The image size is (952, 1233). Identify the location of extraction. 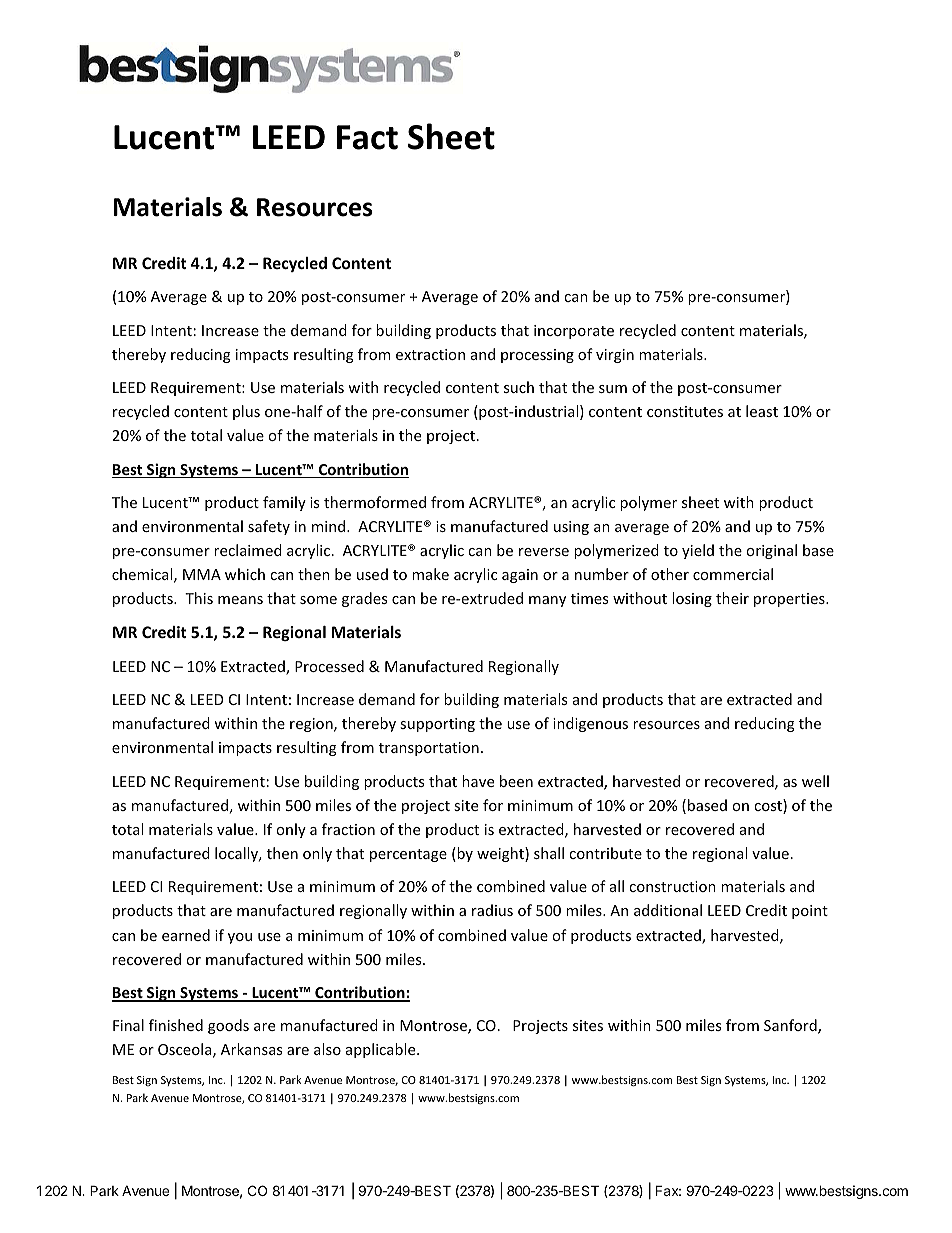
(430, 354).
